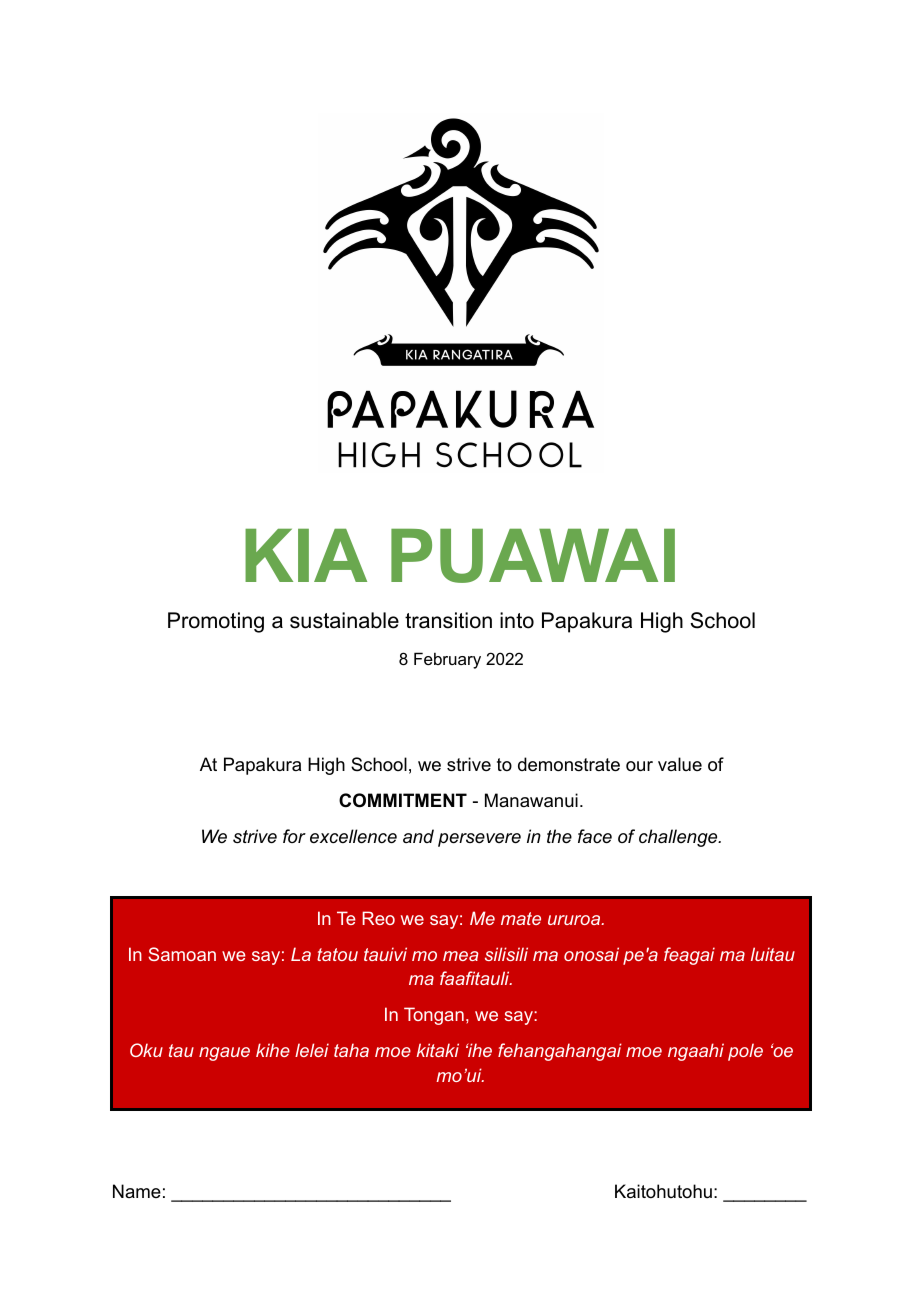 The height and width of the screenshot is (1307, 924). Describe the element at coordinates (680, 764) in the screenshot. I see `value` at that location.
